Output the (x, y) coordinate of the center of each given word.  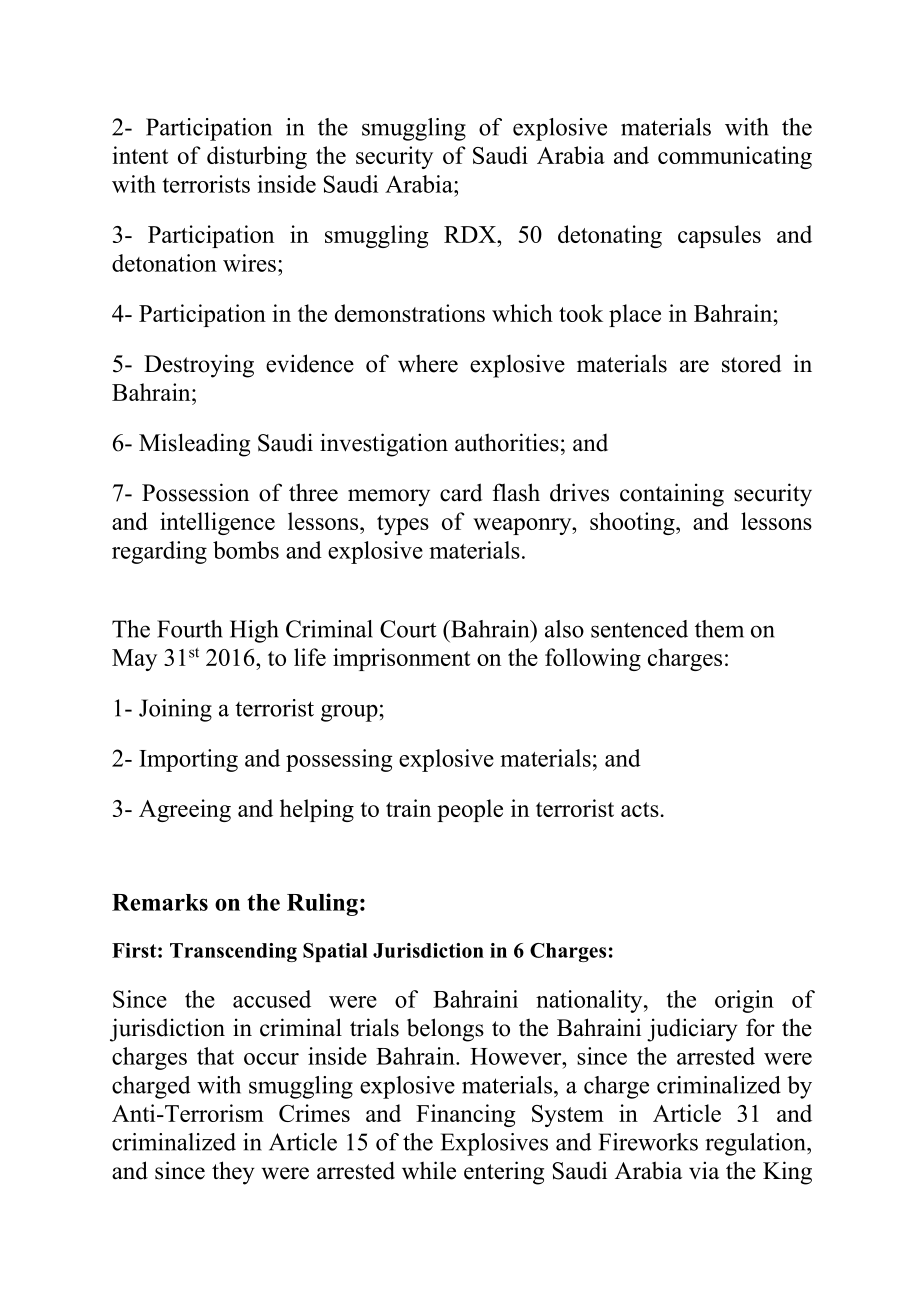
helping (317, 810)
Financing (466, 1115)
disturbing (257, 157)
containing (672, 495)
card (461, 492)
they (233, 1173)
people (470, 810)
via (704, 1170)
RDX (471, 234)
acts (640, 809)
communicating (735, 157)
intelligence (217, 523)
